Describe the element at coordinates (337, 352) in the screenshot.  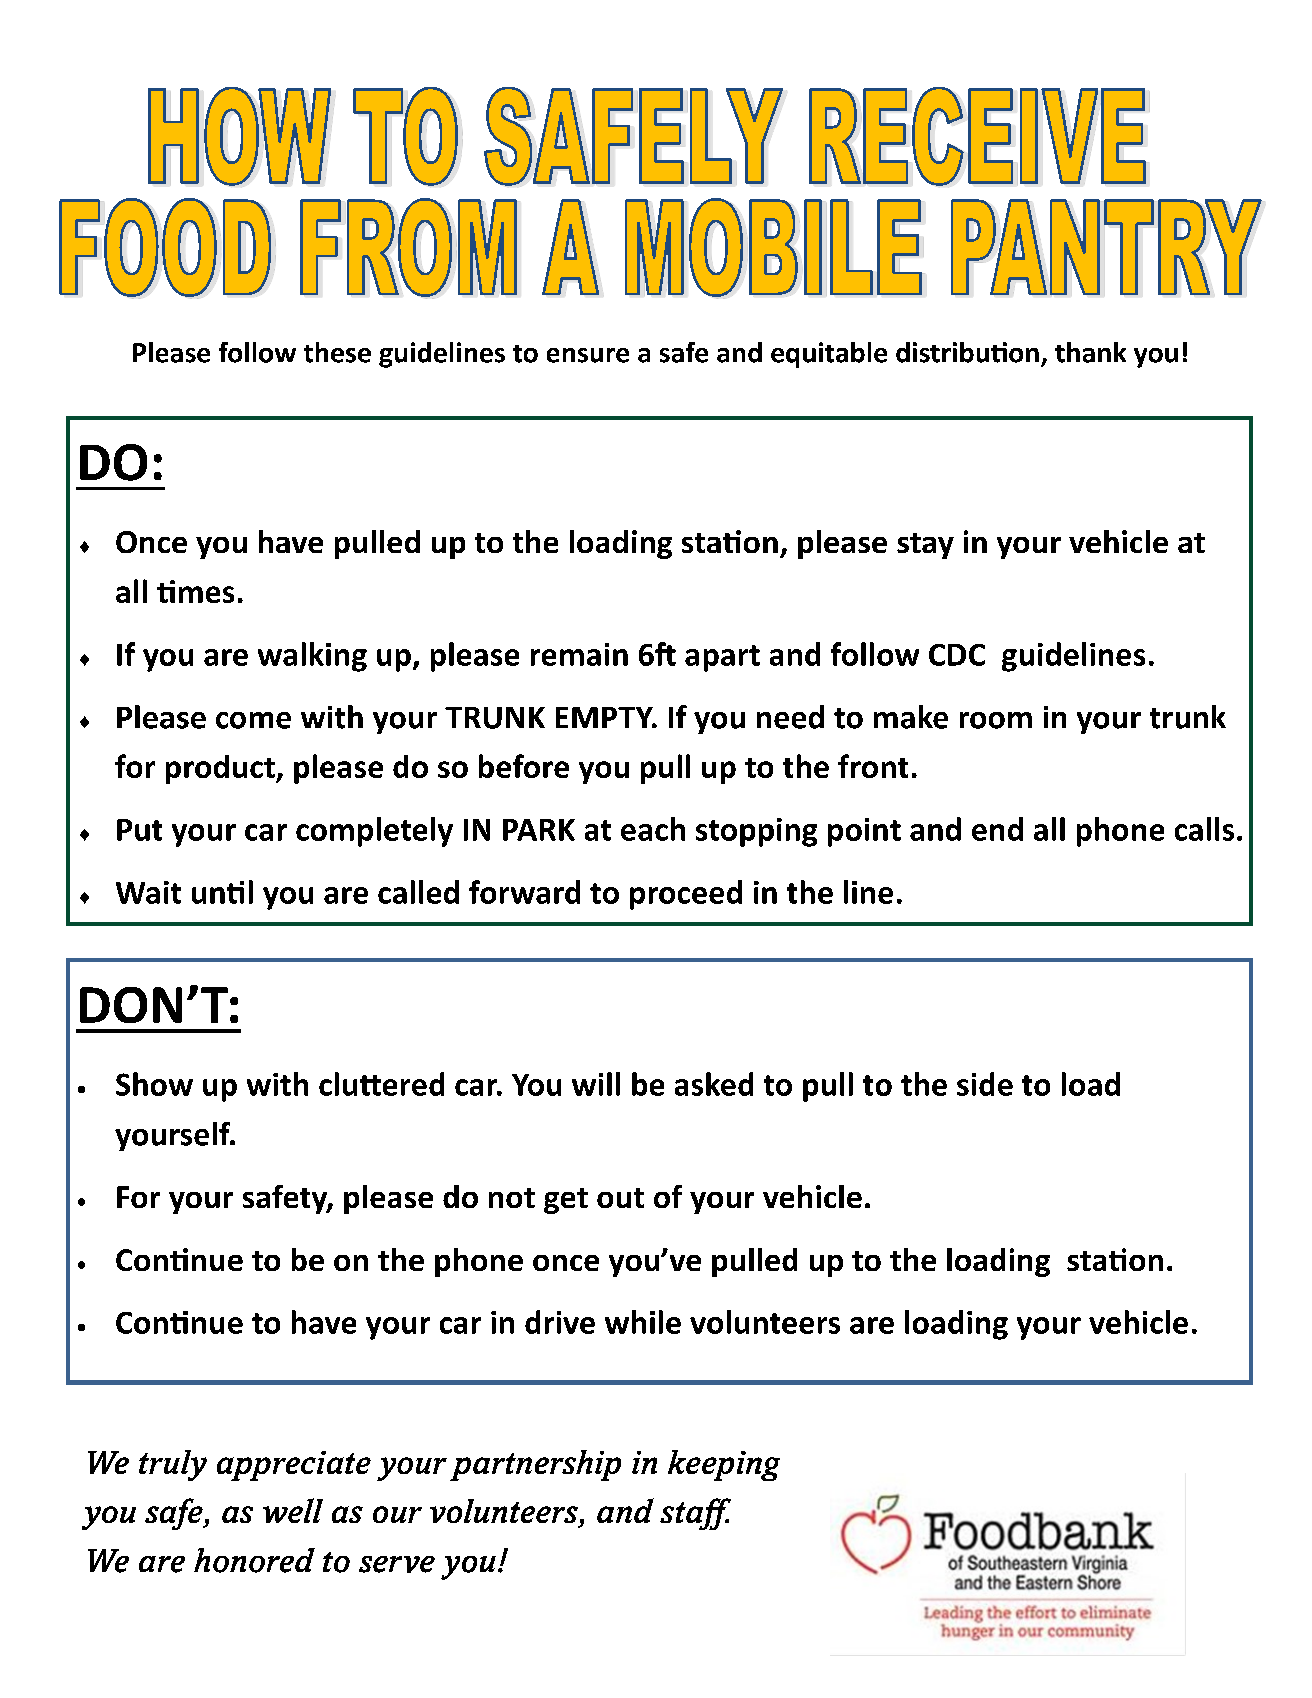
I see `these` at that location.
